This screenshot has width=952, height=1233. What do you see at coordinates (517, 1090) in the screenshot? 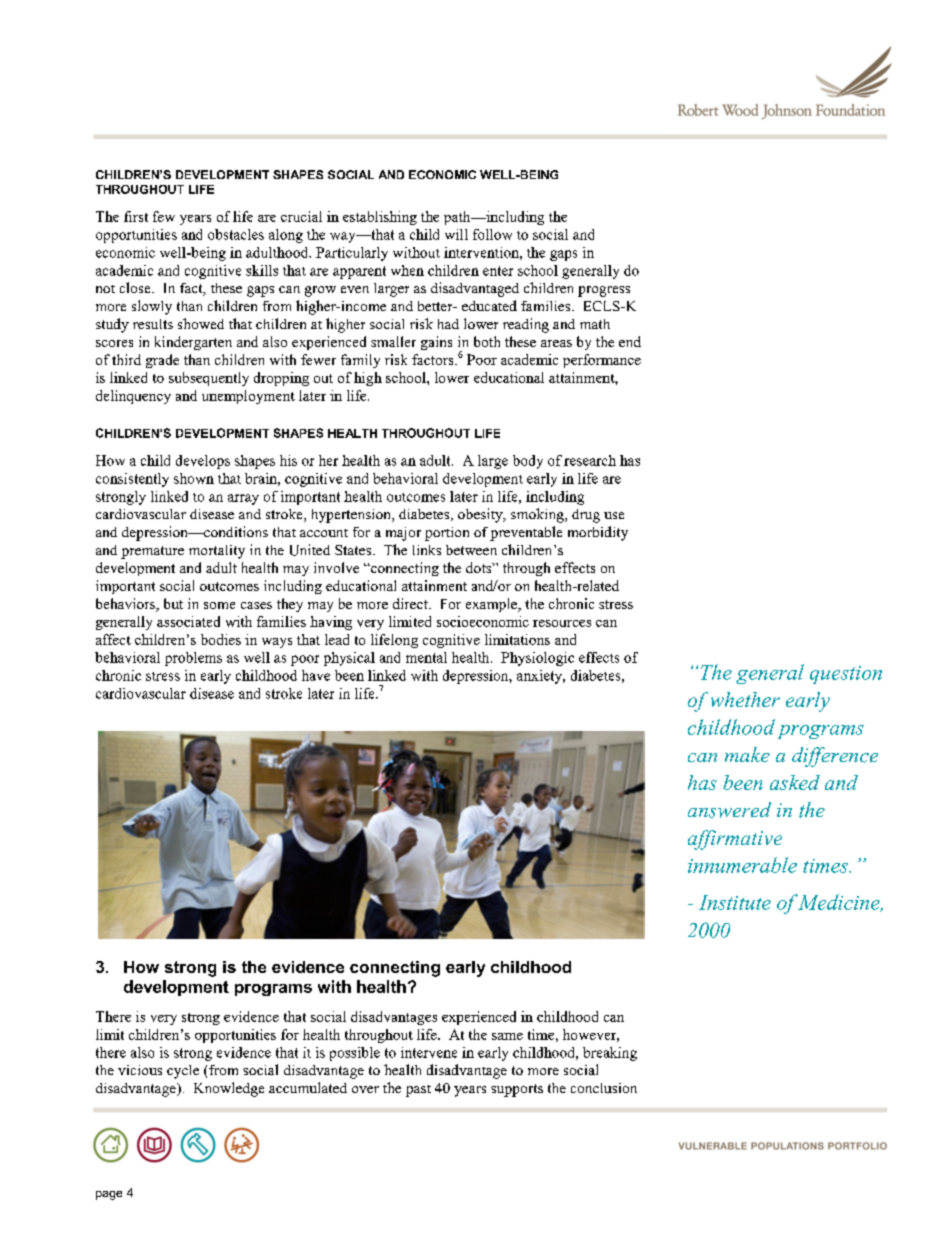
I see `supports` at bounding box center [517, 1090].
